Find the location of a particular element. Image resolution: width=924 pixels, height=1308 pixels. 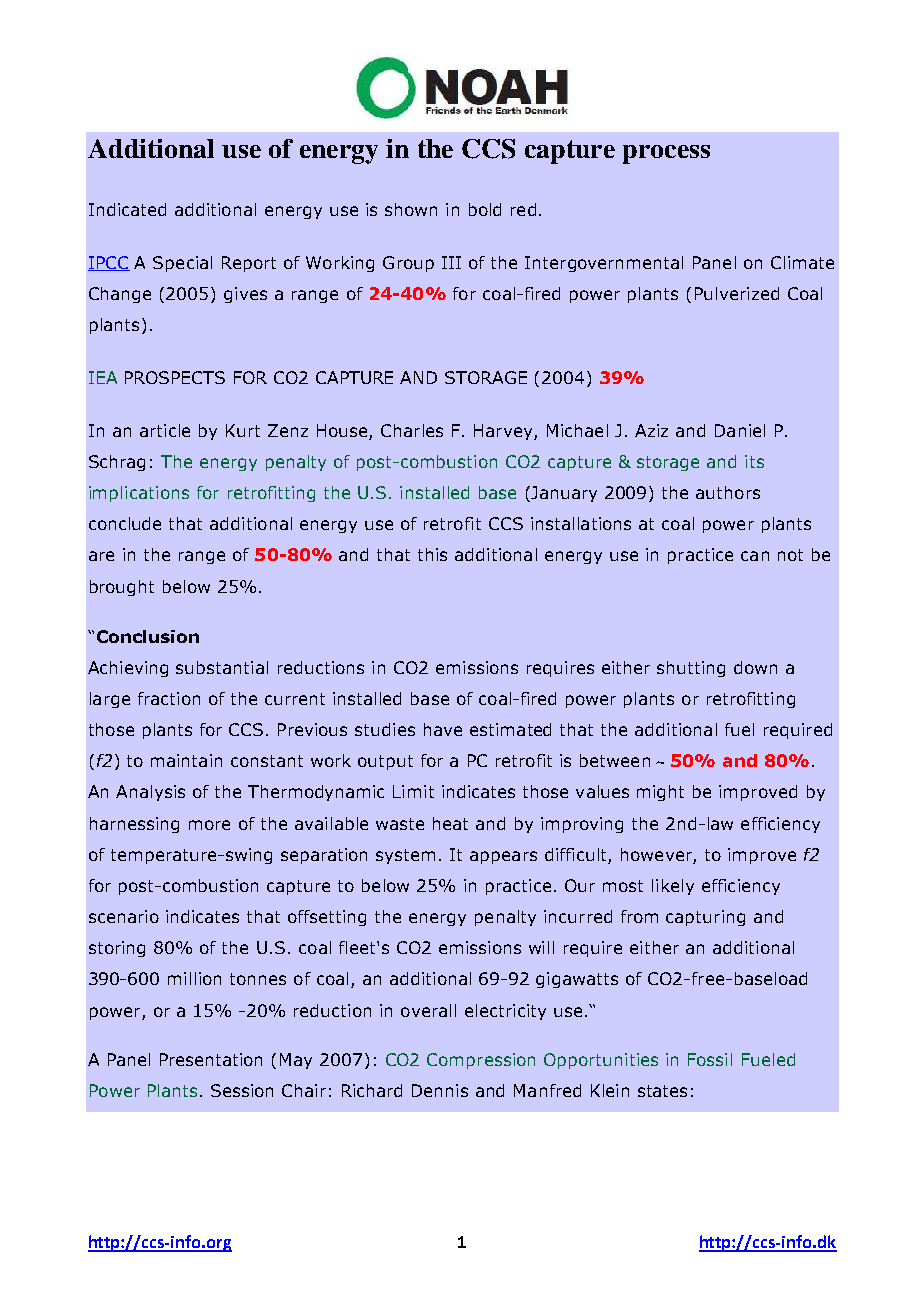

shown is located at coordinates (411, 209).
